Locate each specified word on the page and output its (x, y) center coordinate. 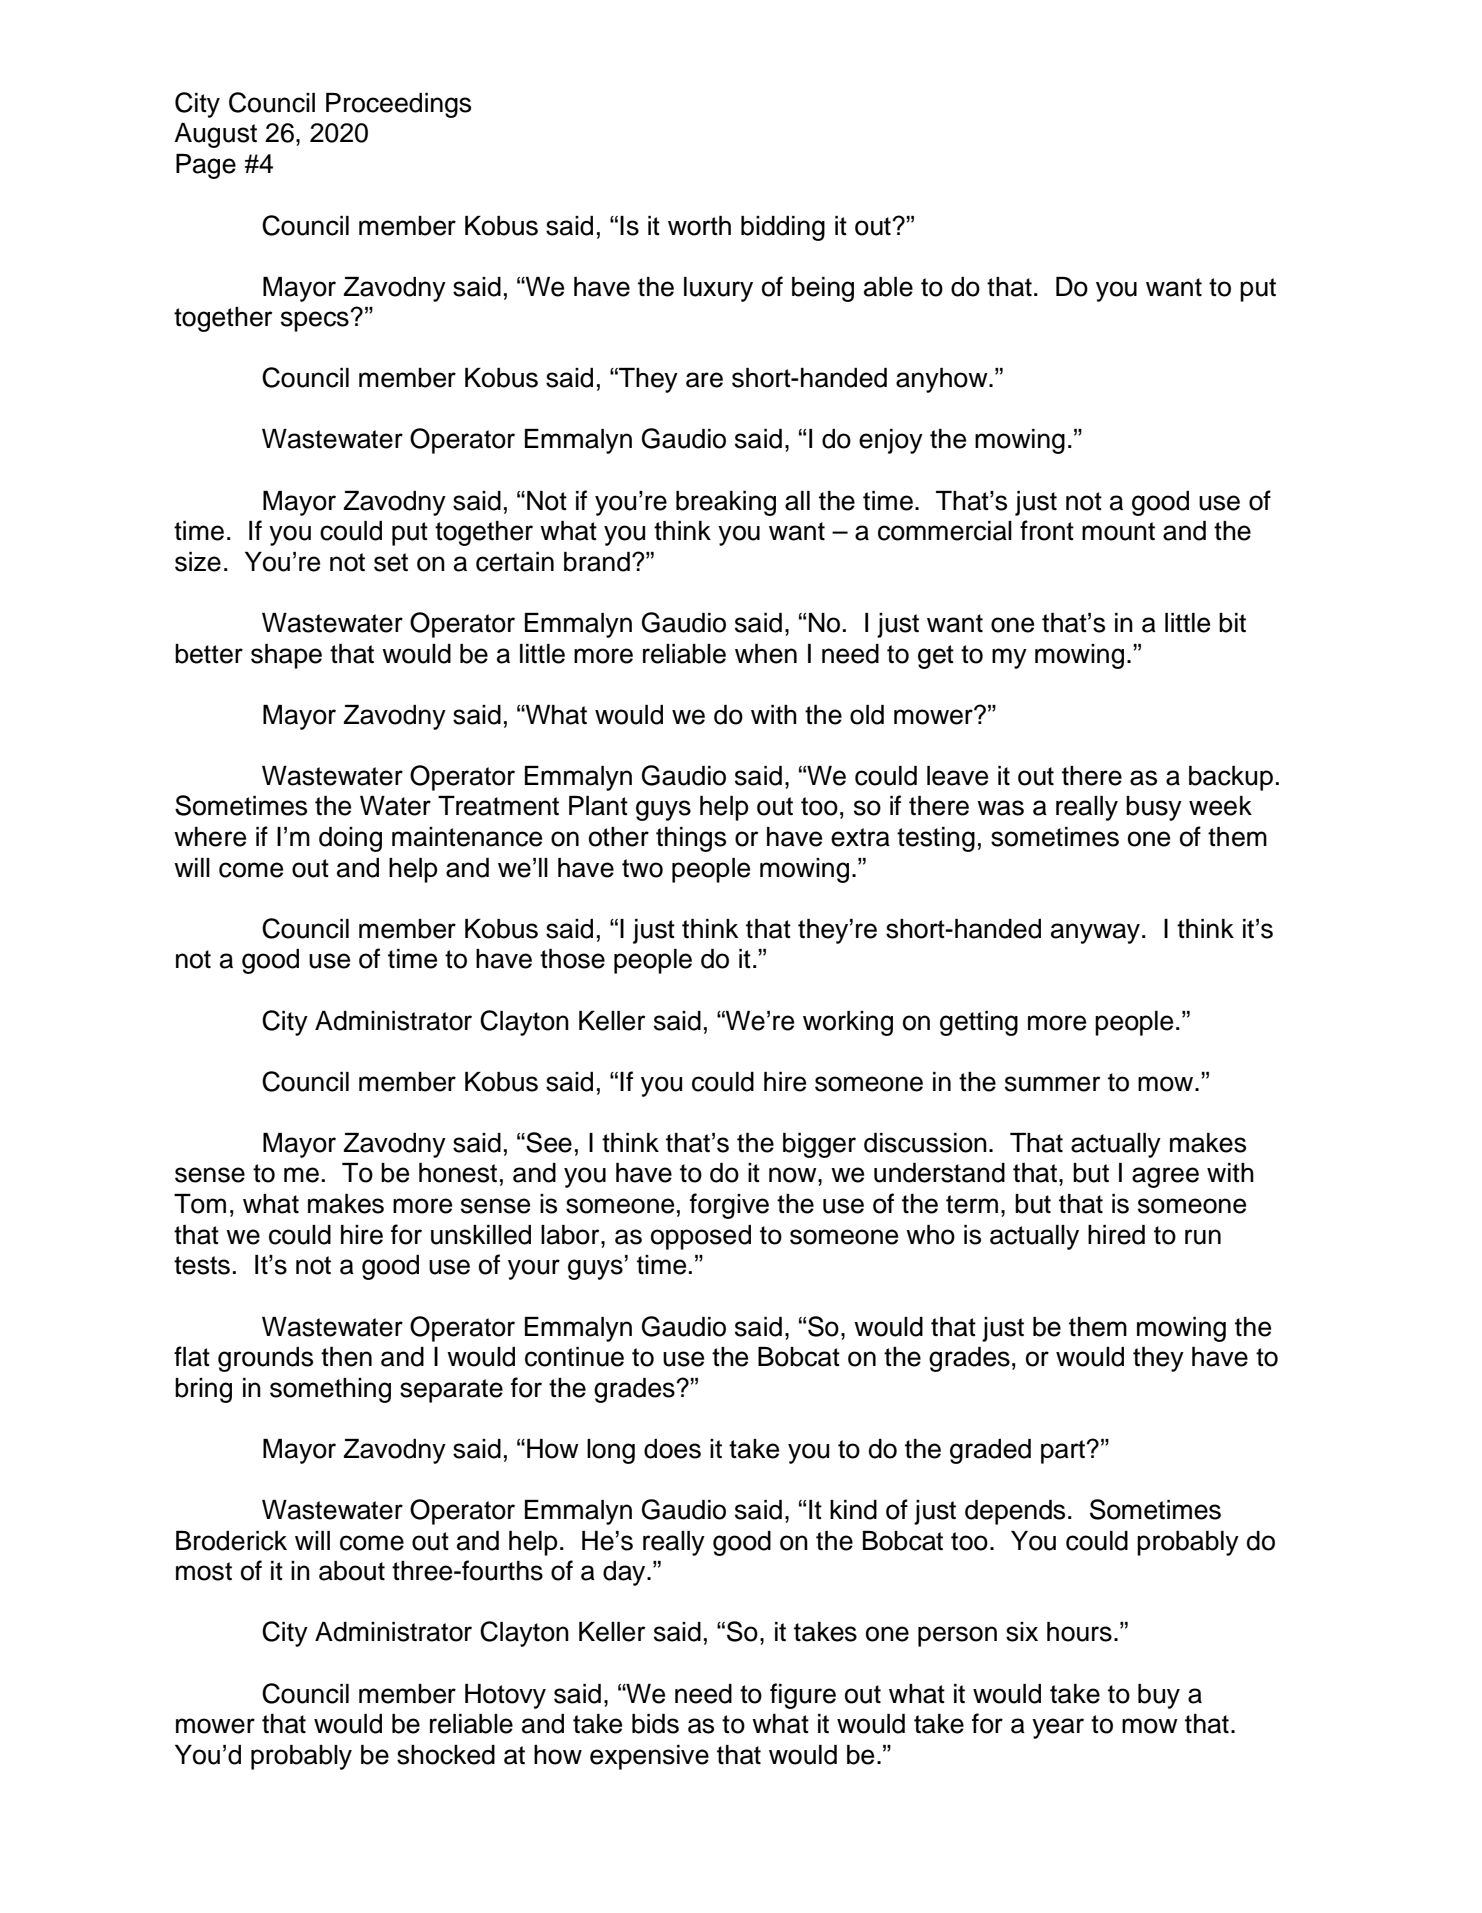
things (691, 839)
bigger (819, 1145)
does (672, 1449)
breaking (726, 503)
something (330, 1390)
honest (458, 1173)
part (1064, 1452)
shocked (446, 1755)
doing (350, 839)
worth (699, 226)
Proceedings (398, 105)
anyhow (943, 380)
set (391, 562)
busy (1154, 808)
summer (1052, 1084)
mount (1118, 531)
